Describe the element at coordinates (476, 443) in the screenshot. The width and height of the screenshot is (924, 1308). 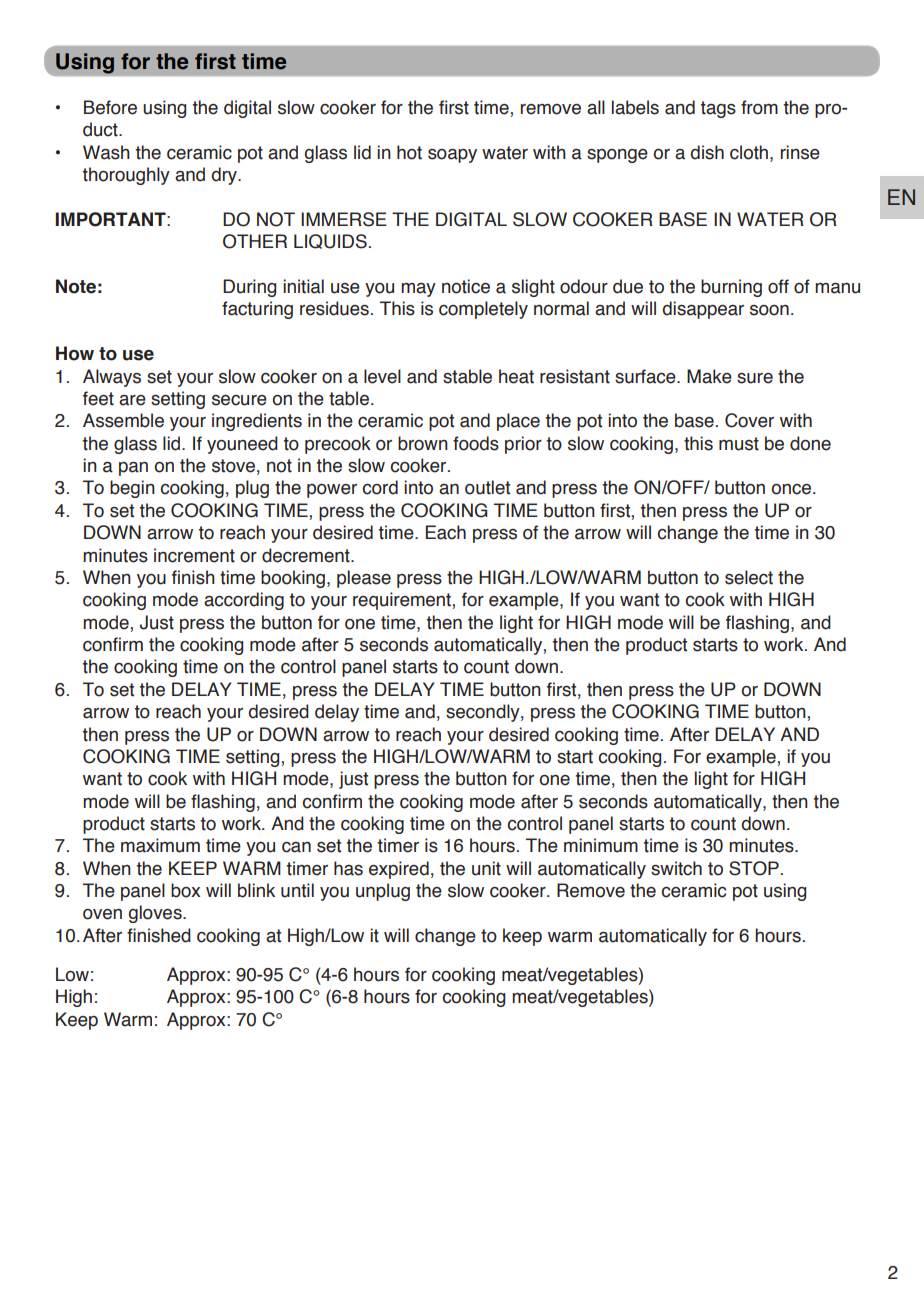
I see `foods` at that location.
